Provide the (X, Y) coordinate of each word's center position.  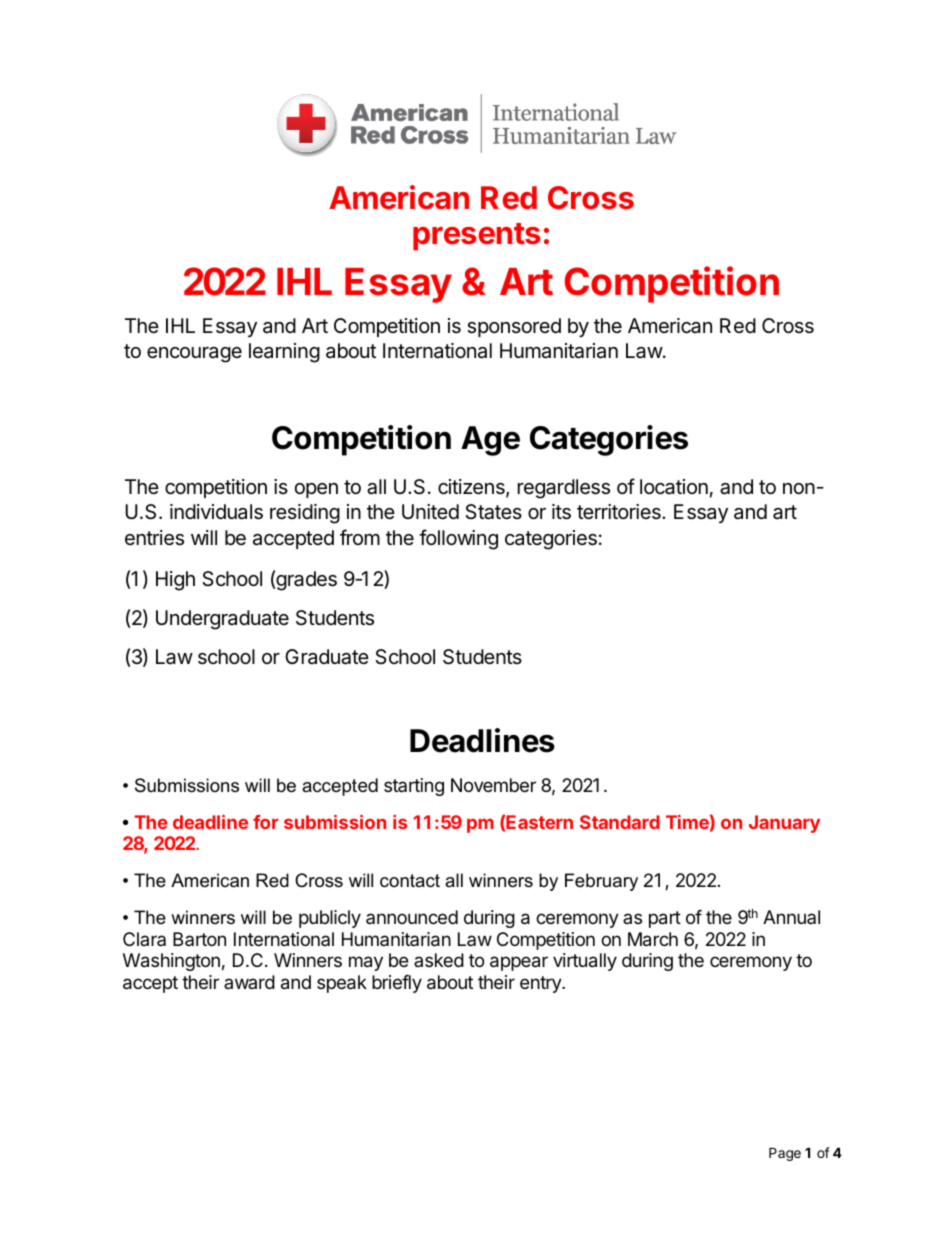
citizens (472, 488)
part (665, 919)
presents (476, 237)
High (175, 581)
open (316, 490)
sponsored (514, 327)
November (493, 785)
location (674, 487)
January (784, 824)
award (249, 982)
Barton (199, 939)
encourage (194, 355)
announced (412, 917)
